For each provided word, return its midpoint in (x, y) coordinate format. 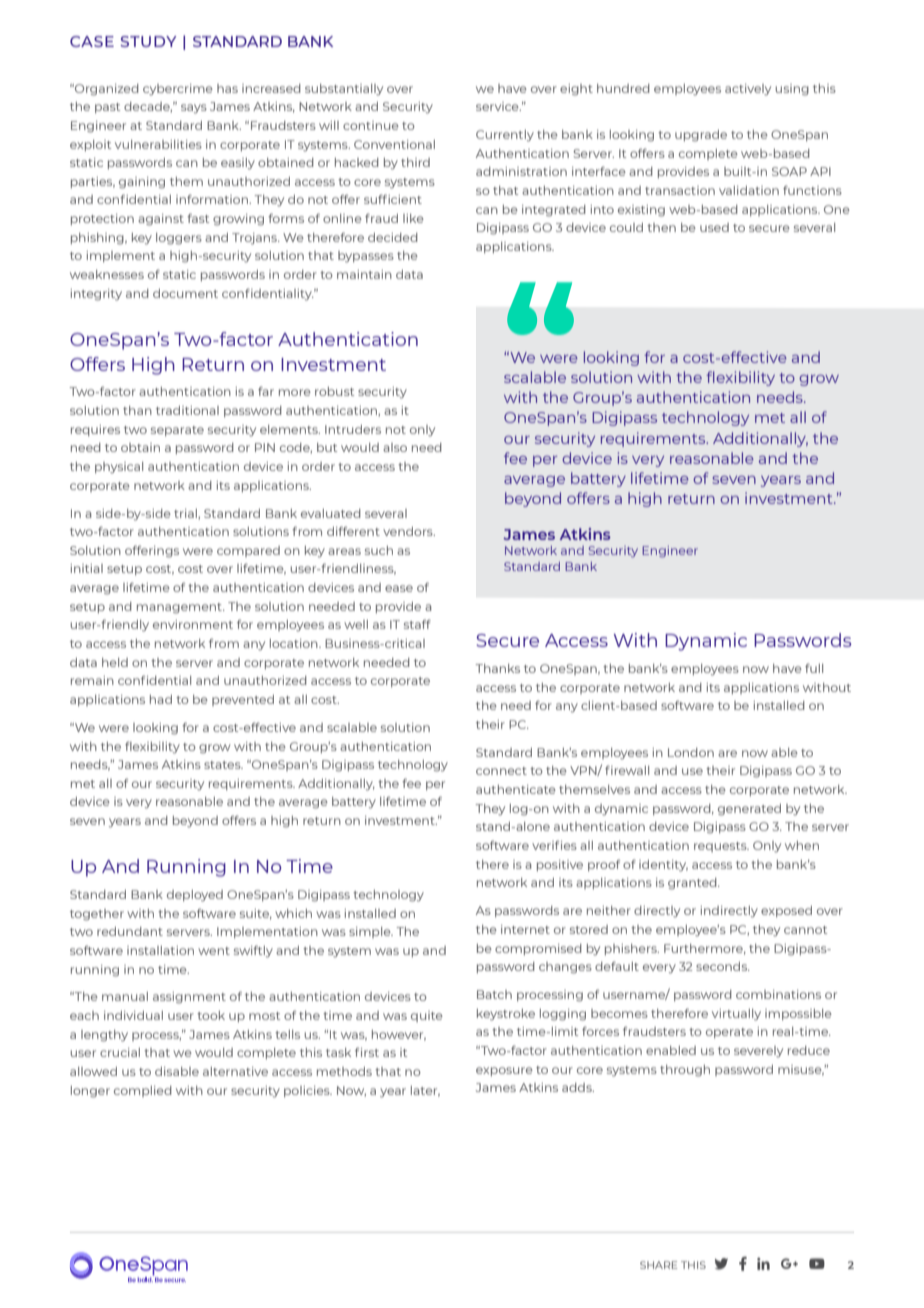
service (498, 106)
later (425, 1091)
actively (748, 89)
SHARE (658, 1265)
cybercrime (178, 89)
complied (143, 1091)
